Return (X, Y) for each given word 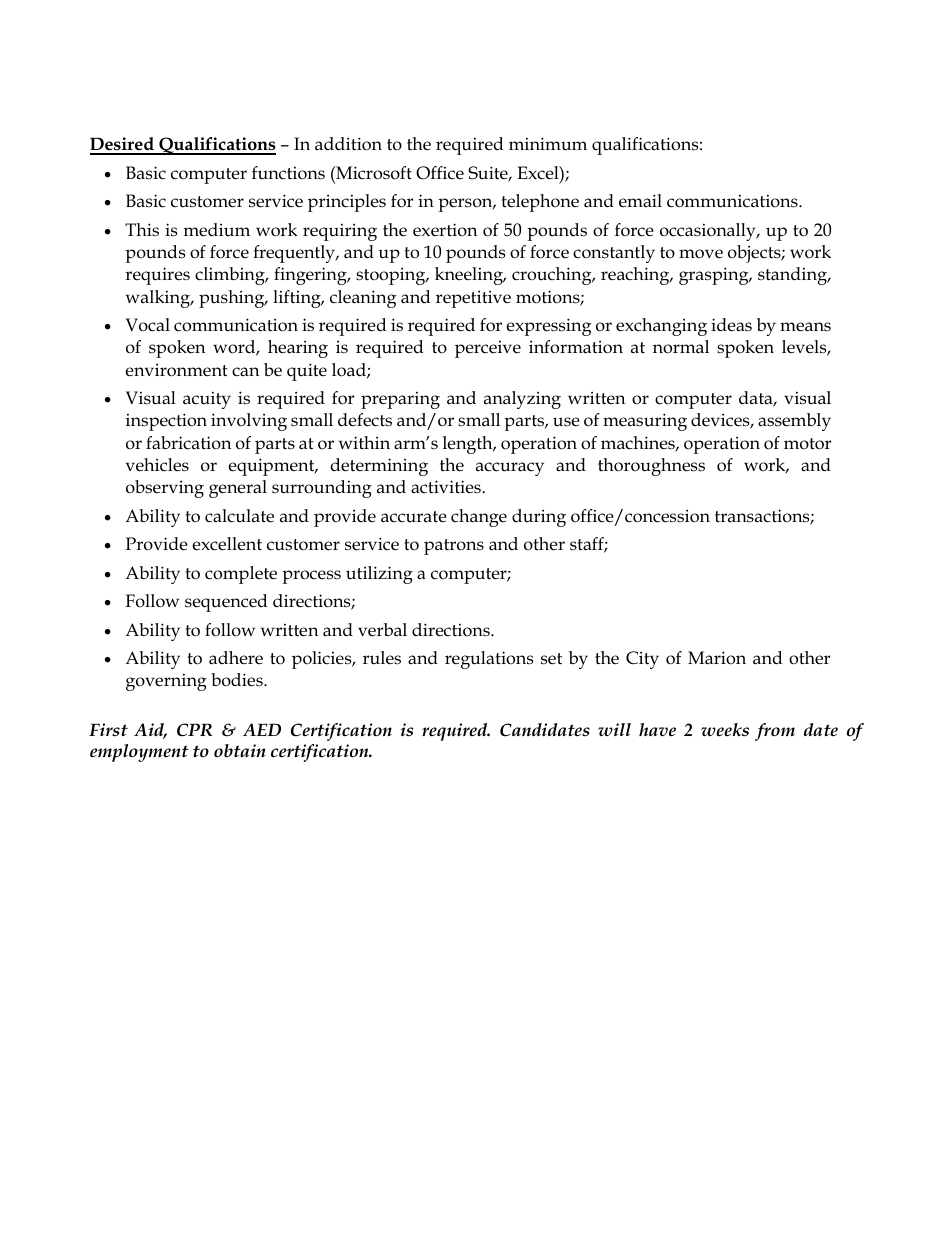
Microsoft (373, 173)
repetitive (473, 299)
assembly (794, 422)
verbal (382, 630)
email (640, 201)
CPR (195, 730)
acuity (207, 400)
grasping (715, 276)
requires (157, 276)
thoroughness (651, 467)
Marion (717, 658)
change (479, 518)
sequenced (226, 603)
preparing (400, 400)
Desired (123, 145)
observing (165, 489)
